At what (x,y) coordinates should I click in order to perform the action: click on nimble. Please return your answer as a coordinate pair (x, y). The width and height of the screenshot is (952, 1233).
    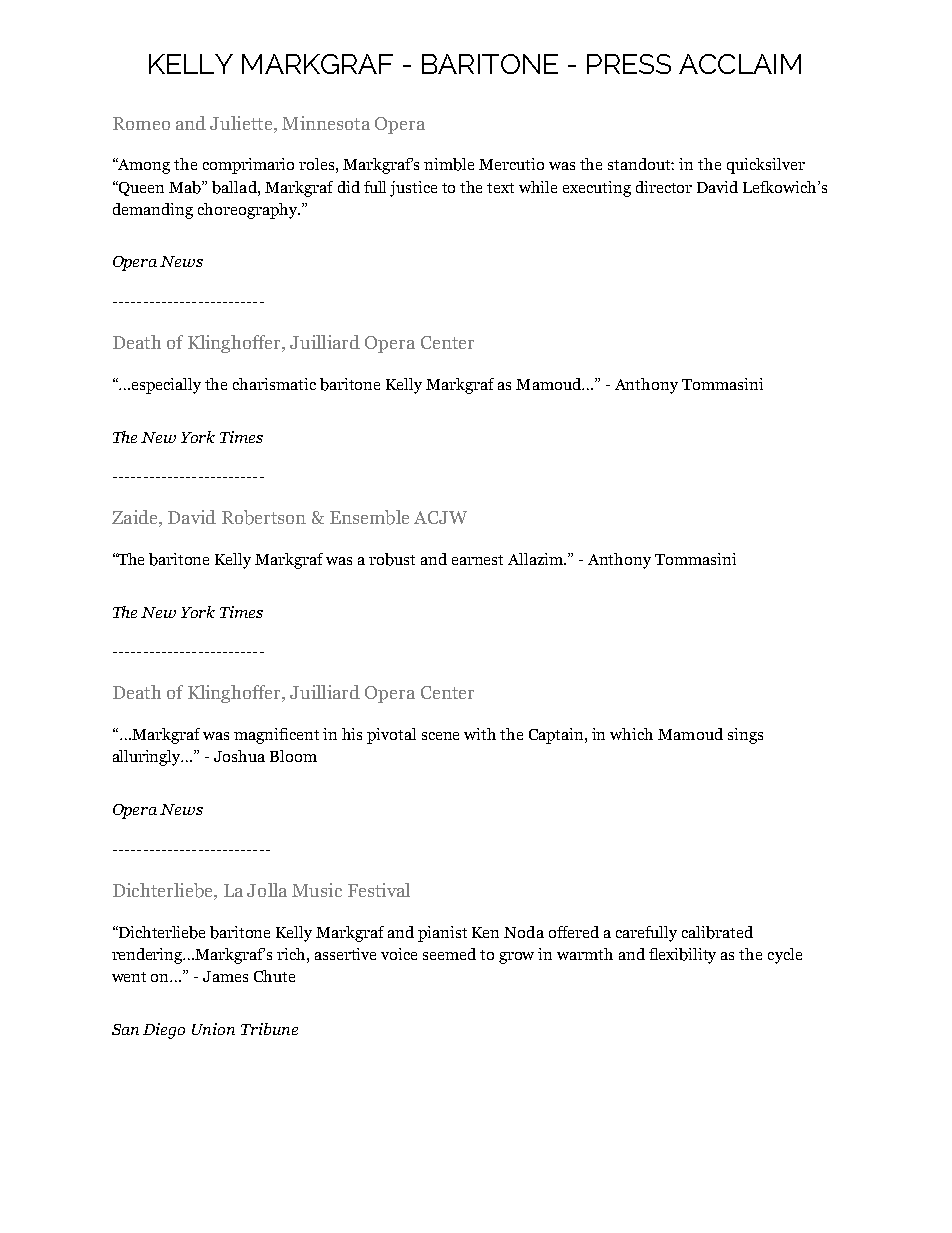
    Looking at the image, I should click on (449, 164).
